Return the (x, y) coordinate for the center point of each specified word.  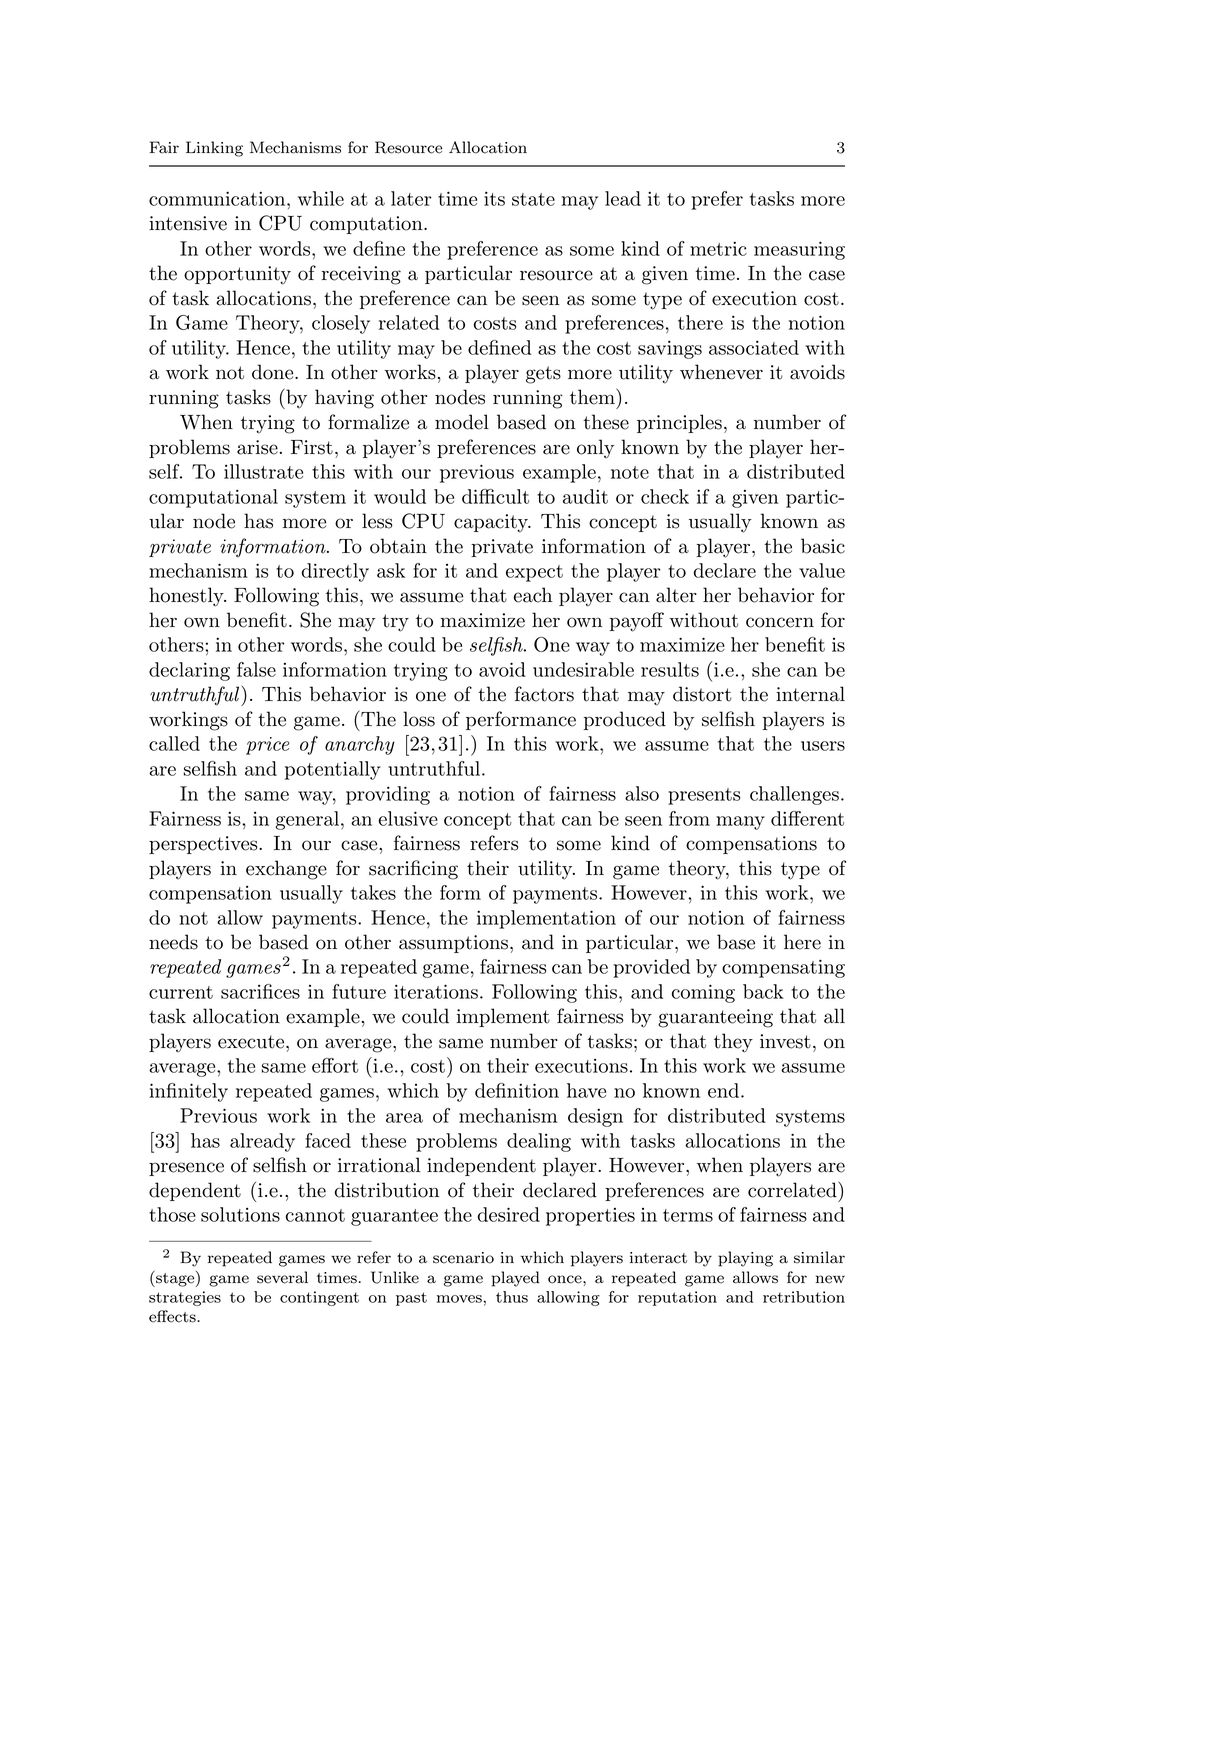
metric (718, 248)
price (268, 746)
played (516, 1279)
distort (702, 694)
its (494, 198)
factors (544, 694)
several (282, 1277)
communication (218, 198)
